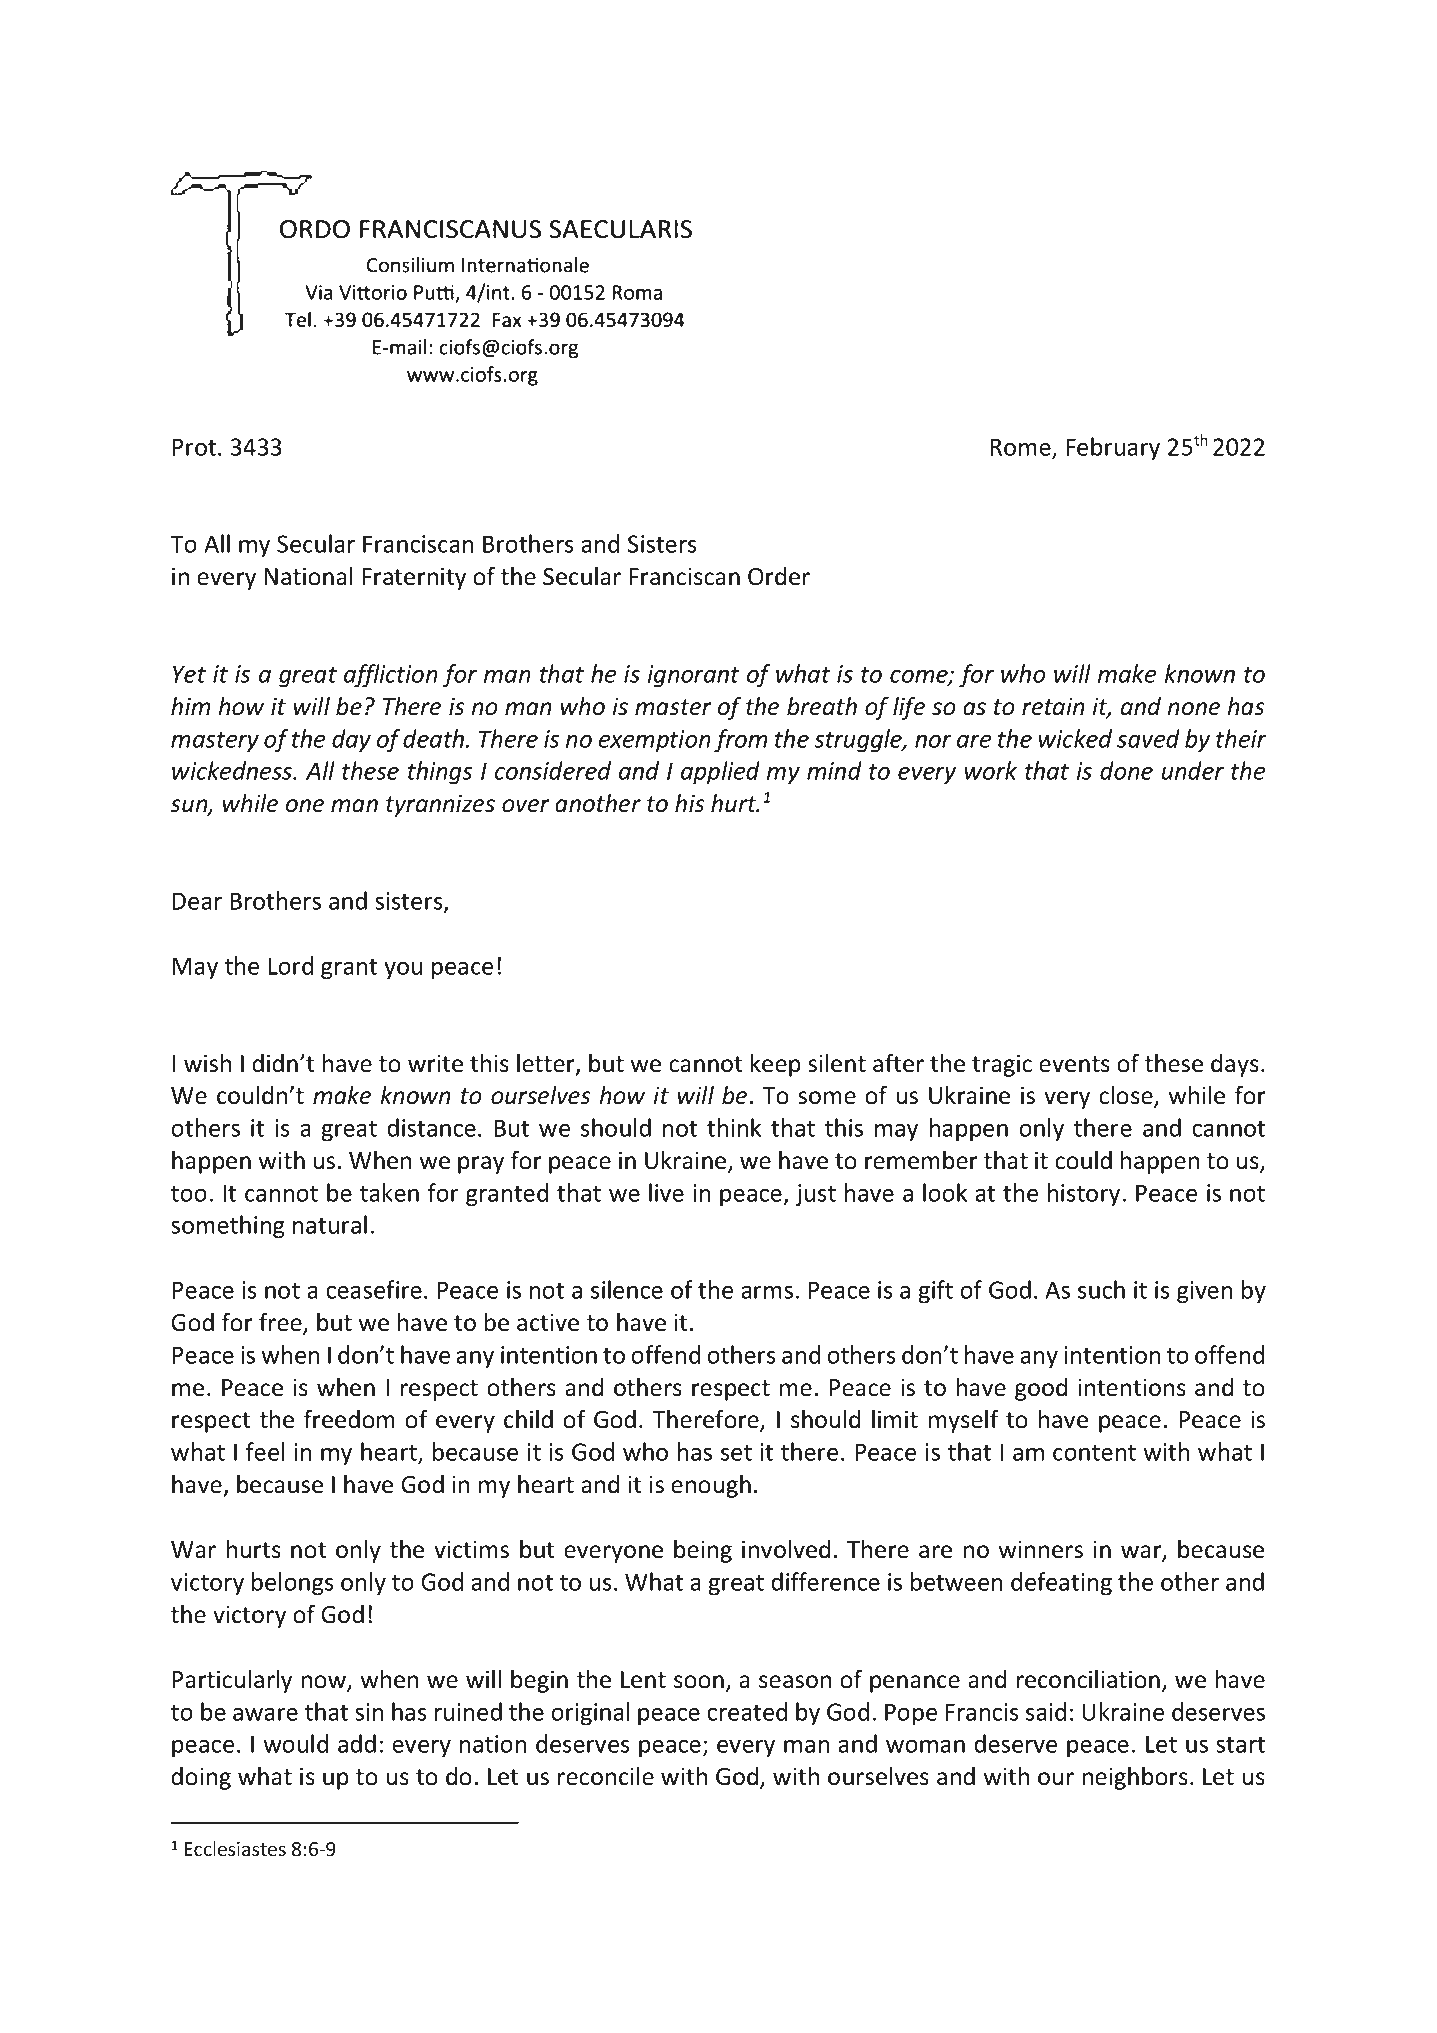 This image has width=1437, height=2033. I want to click on Prot, so click(195, 447).
